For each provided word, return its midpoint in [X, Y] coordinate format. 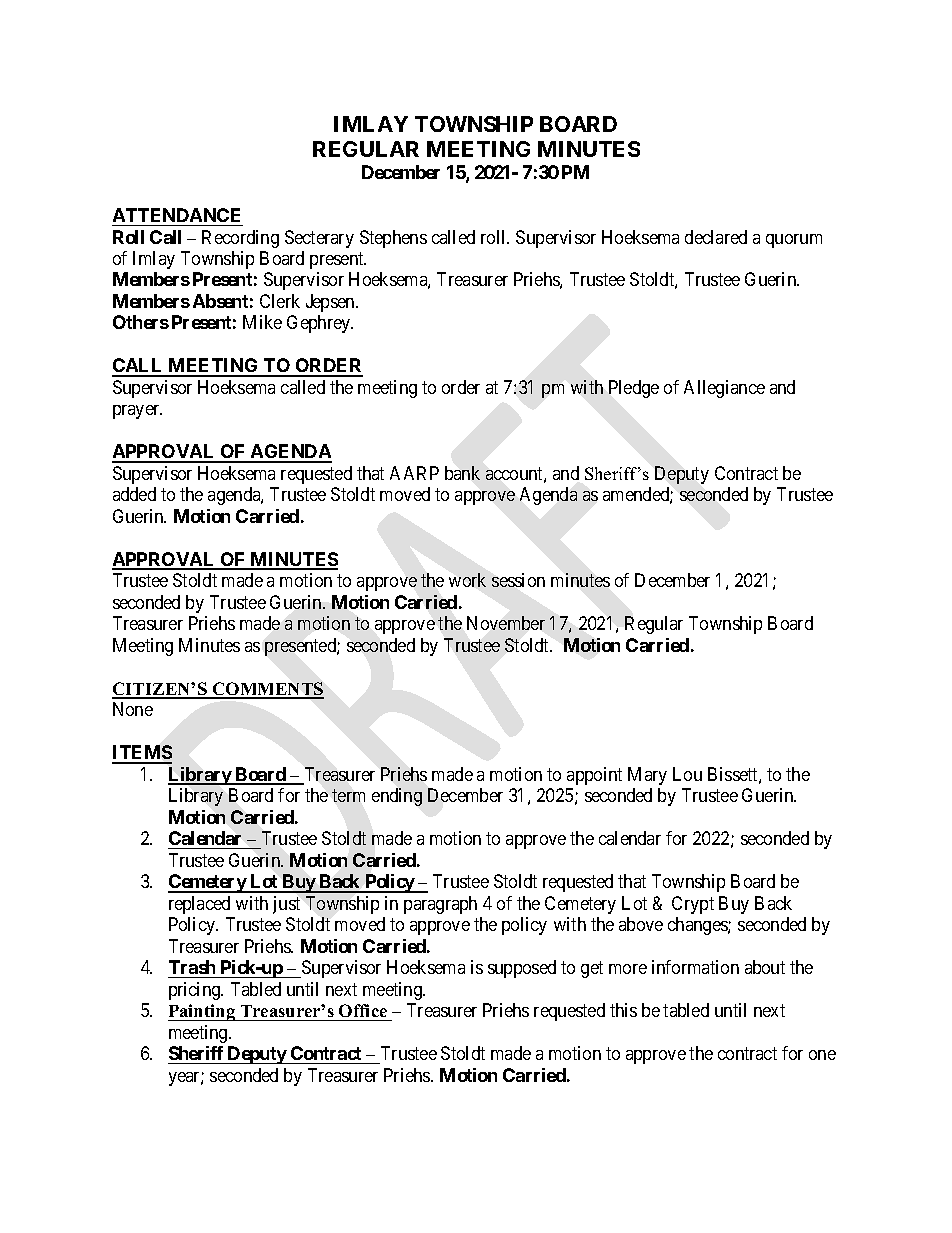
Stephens [393, 239]
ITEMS [142, 754]
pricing [196, 991]
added [134, 494]
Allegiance [724, 389]
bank [462, 473]
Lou [687, 774]
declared [716, 237]
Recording [240, 239]
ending [397, 797]
